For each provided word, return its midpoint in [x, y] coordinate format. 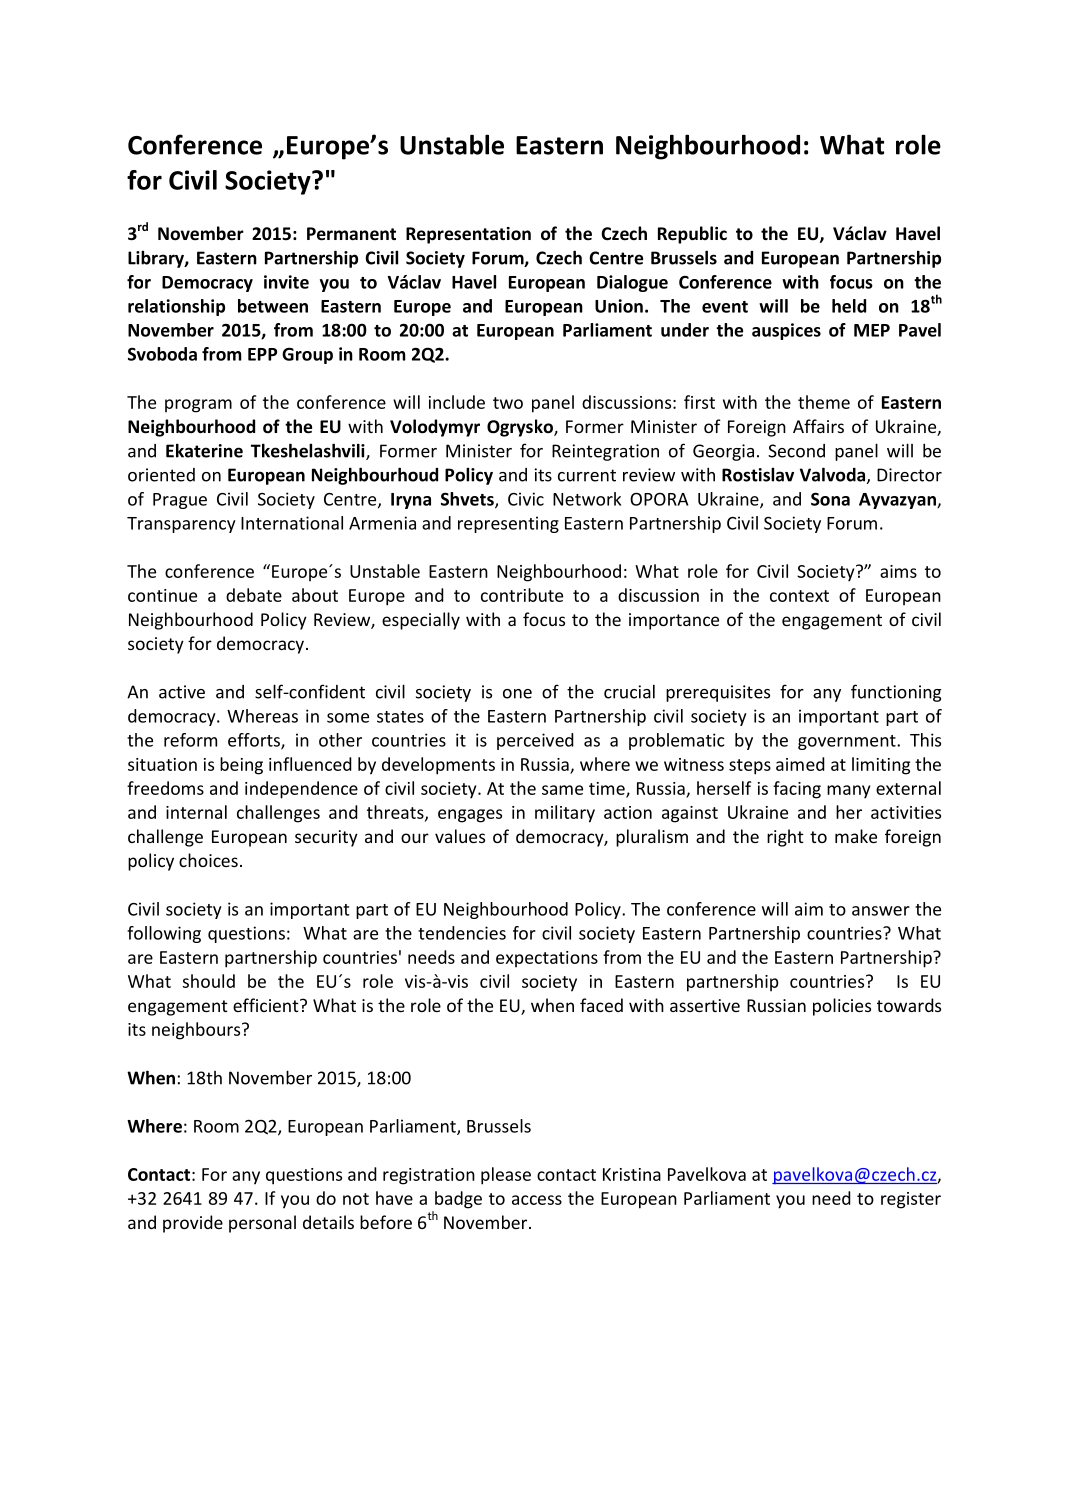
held [849, 306]
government [848, 742]
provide [193, 1224]
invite [286, 282]
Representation [468, 235]
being [241, 766]
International [292, 523]
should [208, 981]
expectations [547, 959]
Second [796, 451]
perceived [535, 741]
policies [842, 1007]
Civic [526, 499]
